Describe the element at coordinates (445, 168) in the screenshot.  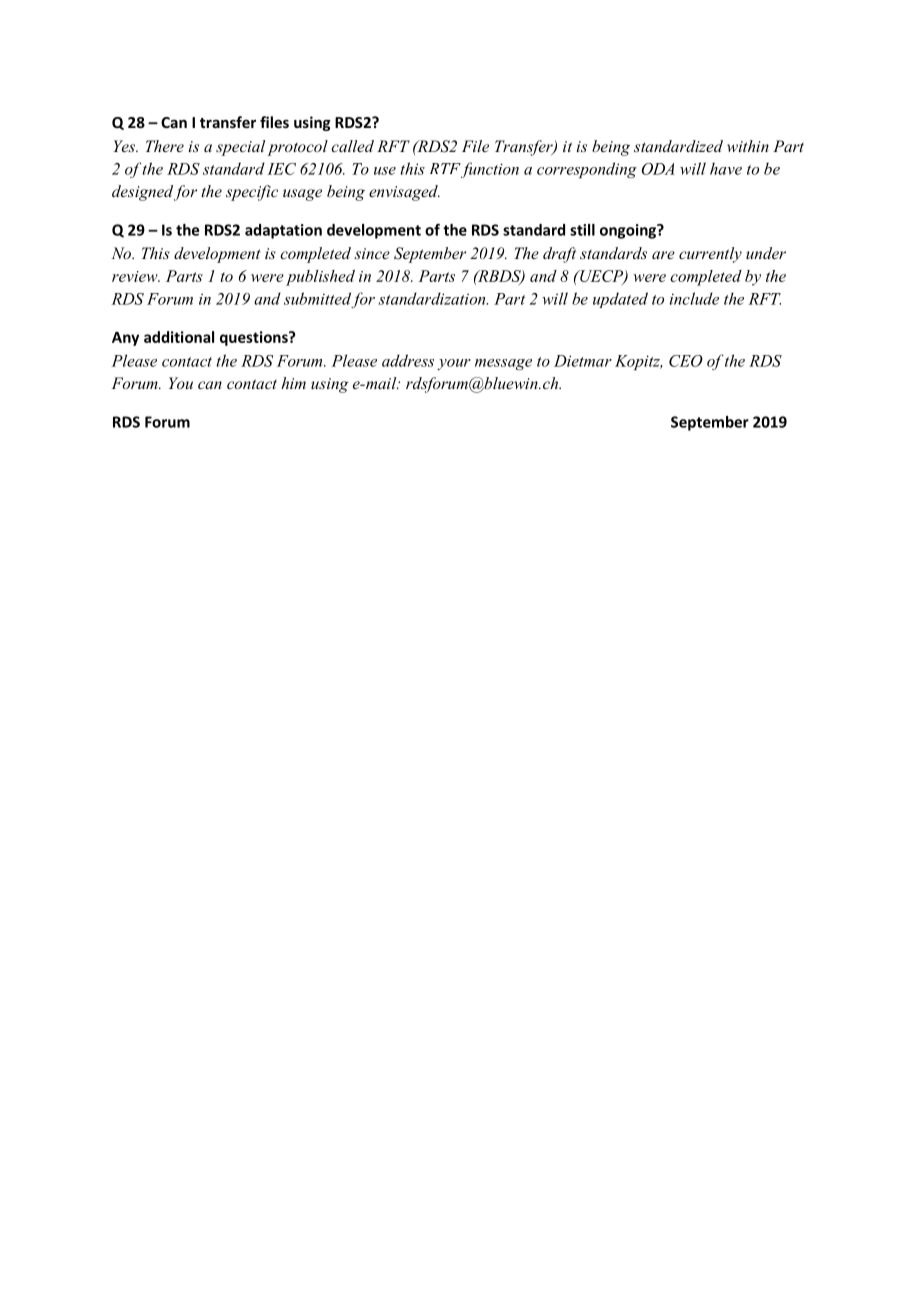
I see `RTF` at that location.
